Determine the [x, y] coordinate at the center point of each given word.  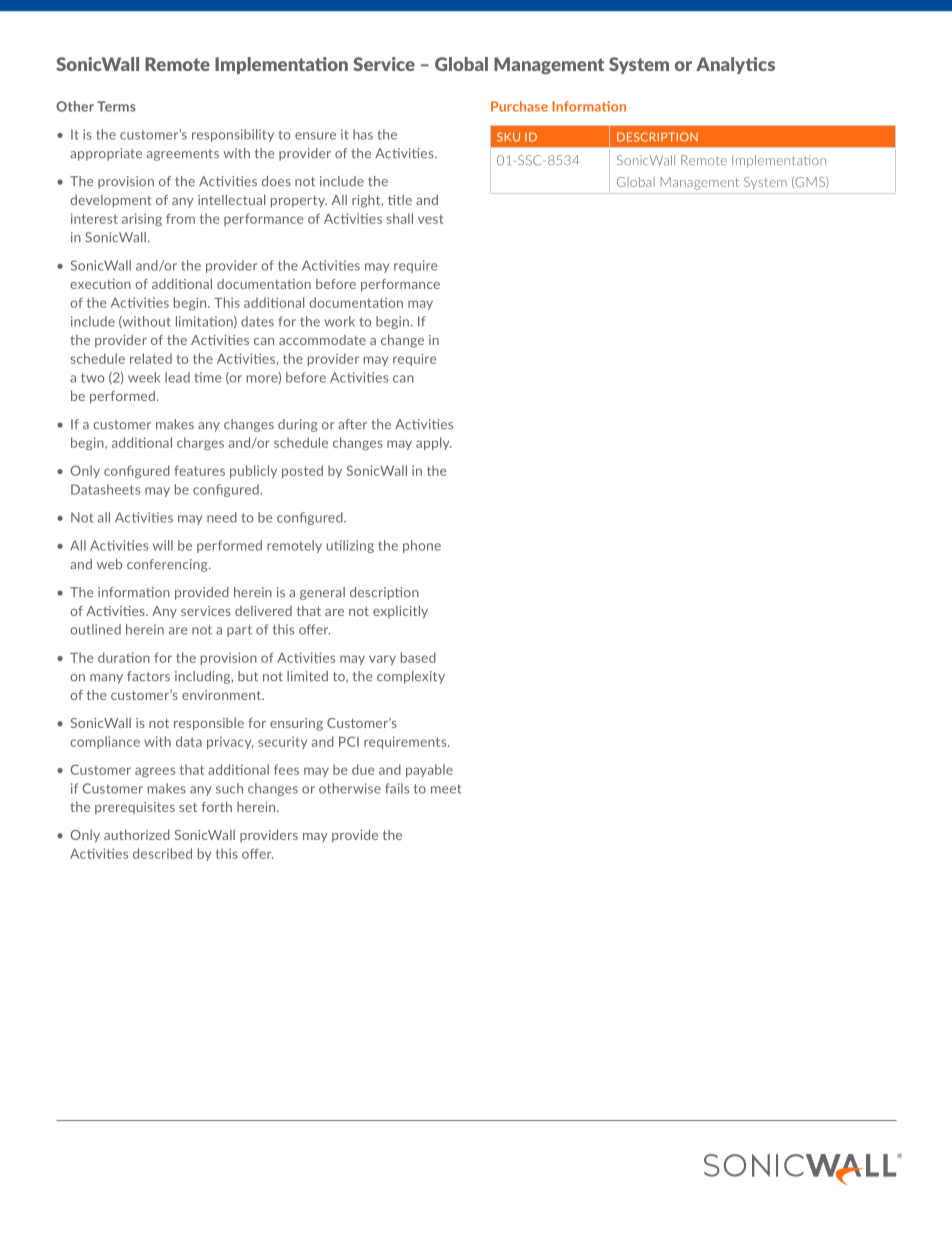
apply [433, 443]
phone [422, 546]
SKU [508, 137]
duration [124, 657]
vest [431, 219]
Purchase [519, 106]
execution [100, 284]
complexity [411, 677]
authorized [137, 834]
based [418, 657]
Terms [116, 106]
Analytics [735, 65]
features [199, 470]
